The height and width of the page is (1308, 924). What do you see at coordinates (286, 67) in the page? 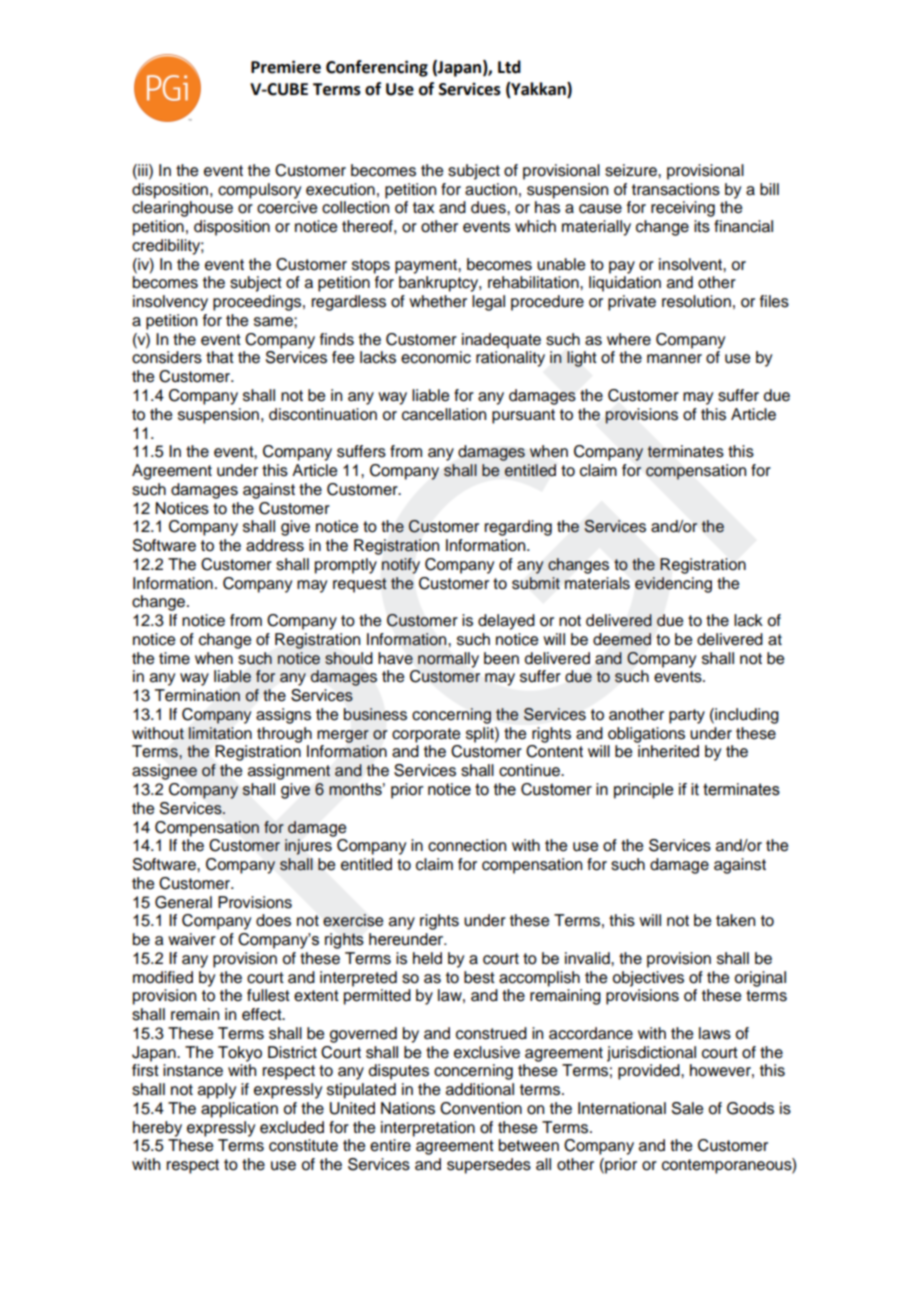
I see `Premiere` at bounding box center [286, 67].
